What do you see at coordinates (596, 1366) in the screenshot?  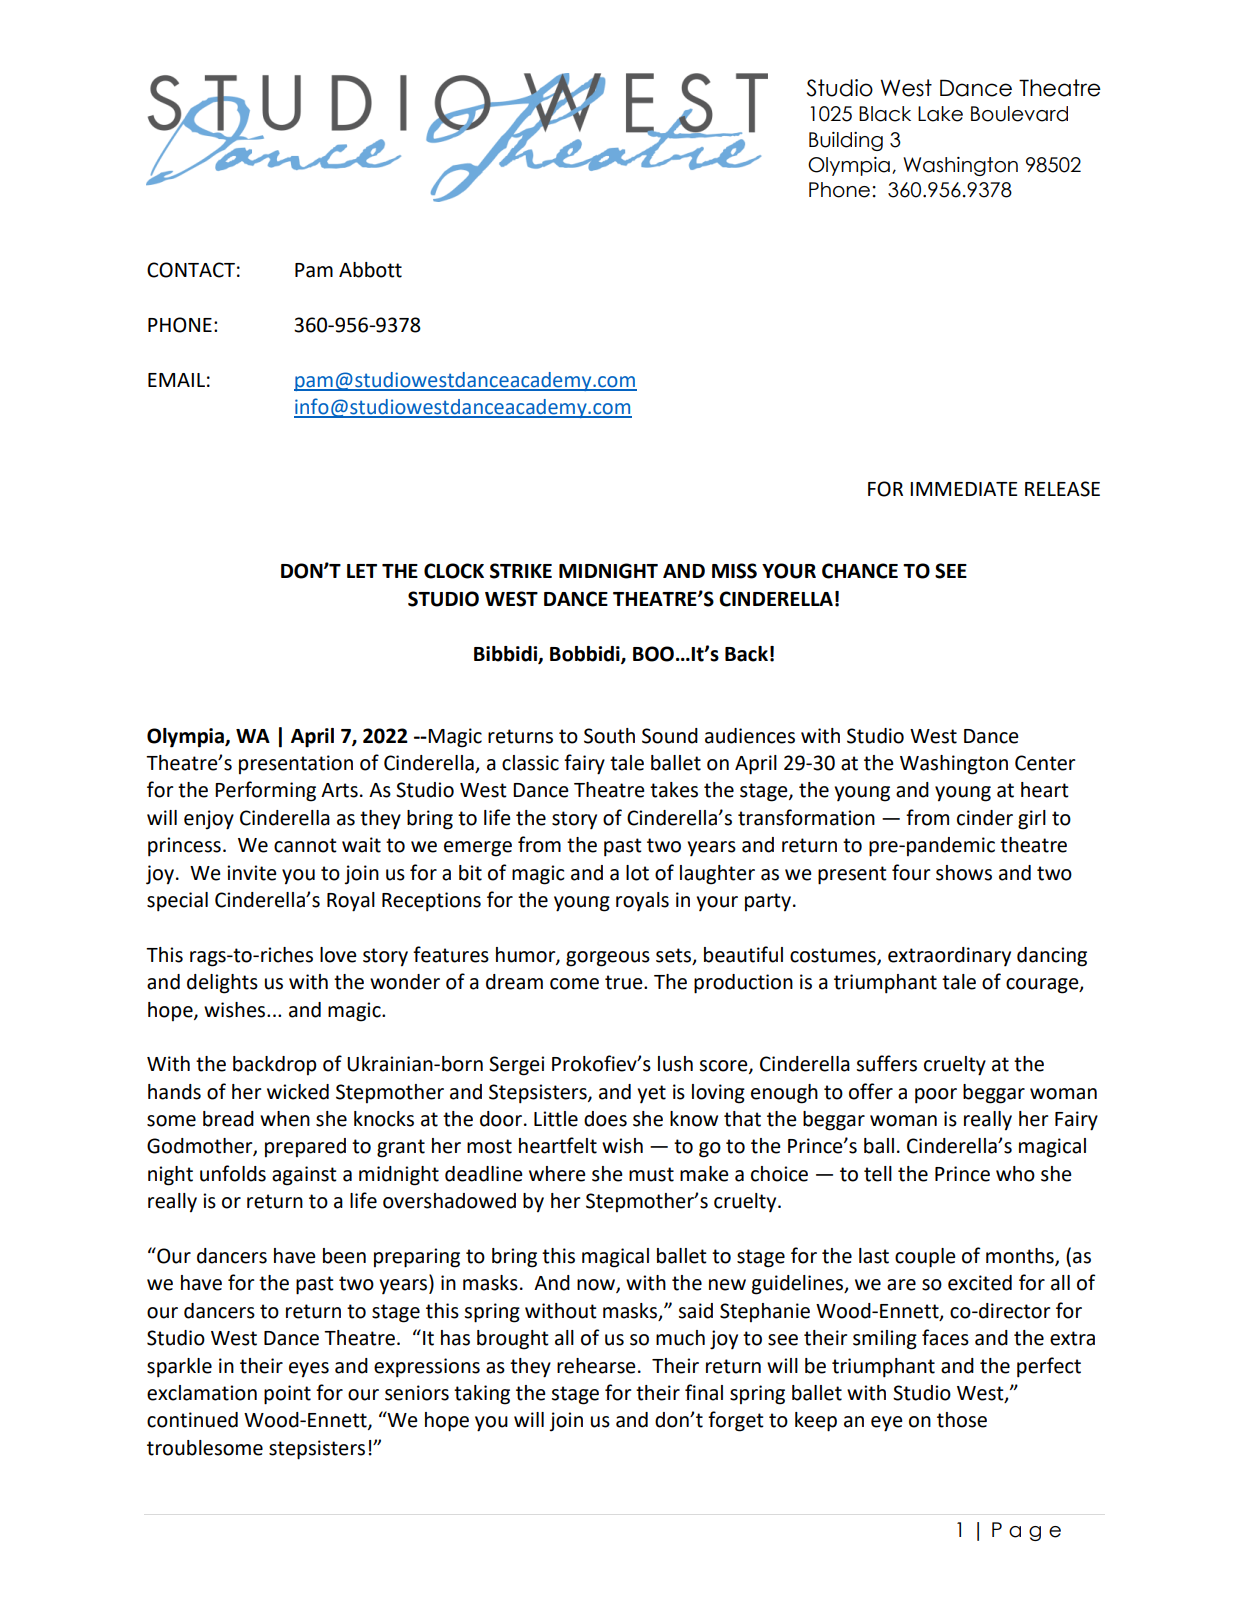 I see `rehearse` at bounding box center [596, 1366].
